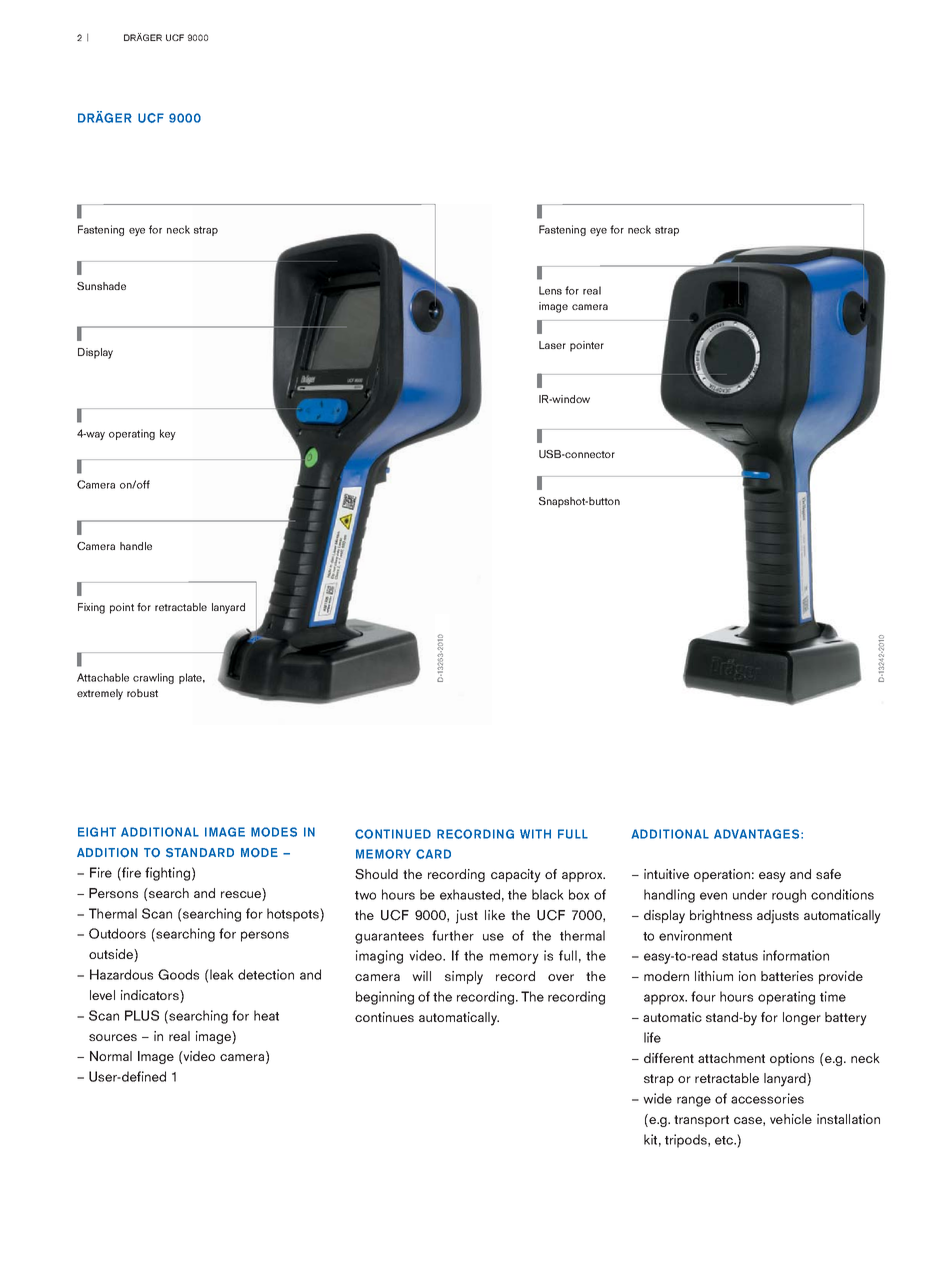 Image resolution: width=952 pixels, height=1270 pixels. What do you see at coordinates (552, 345) in the screenshot?
I see `Laser` at bounding box center [552, 345].
